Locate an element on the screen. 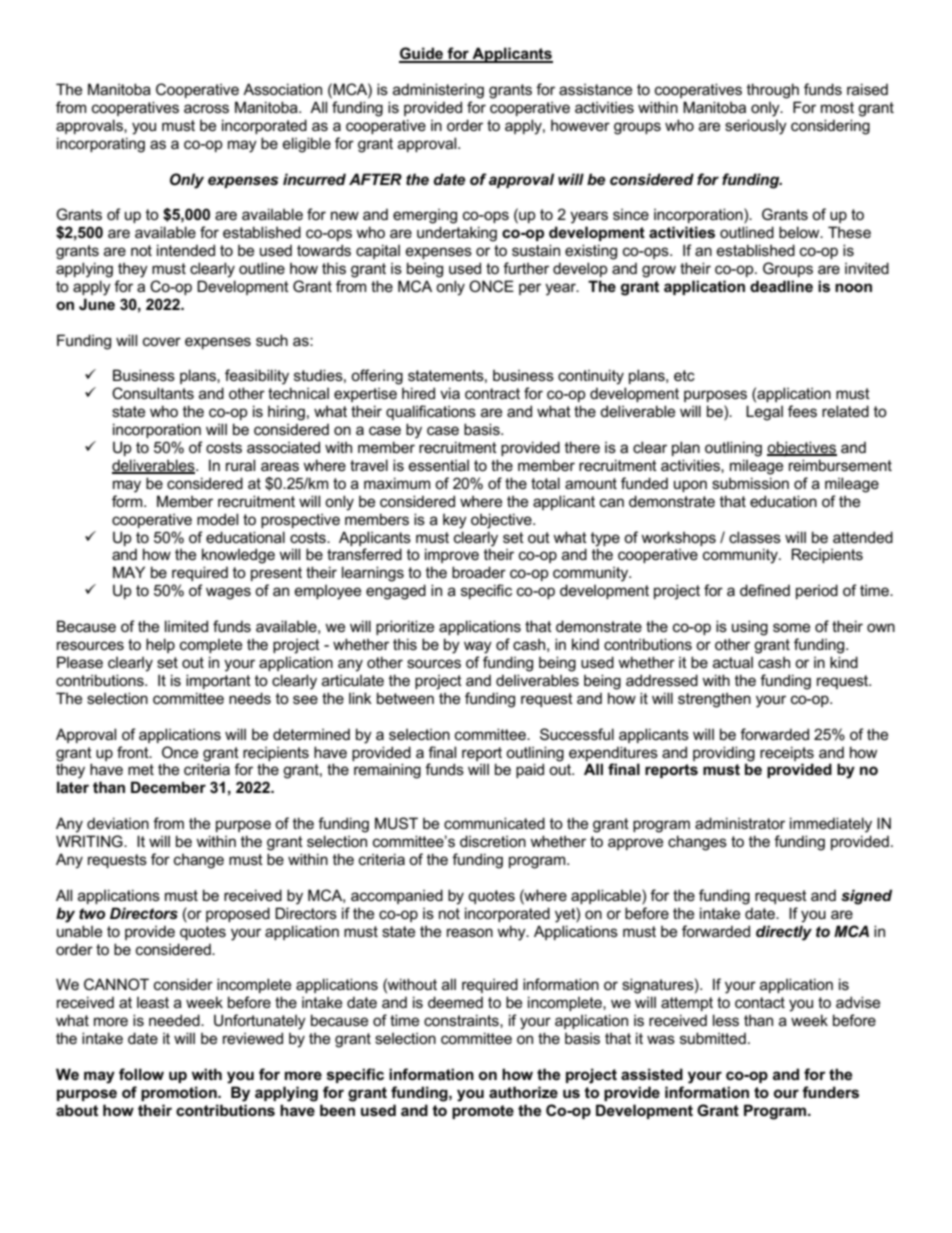 The image size is (952, 1233). Legal is located at coordinates (764, 413).
